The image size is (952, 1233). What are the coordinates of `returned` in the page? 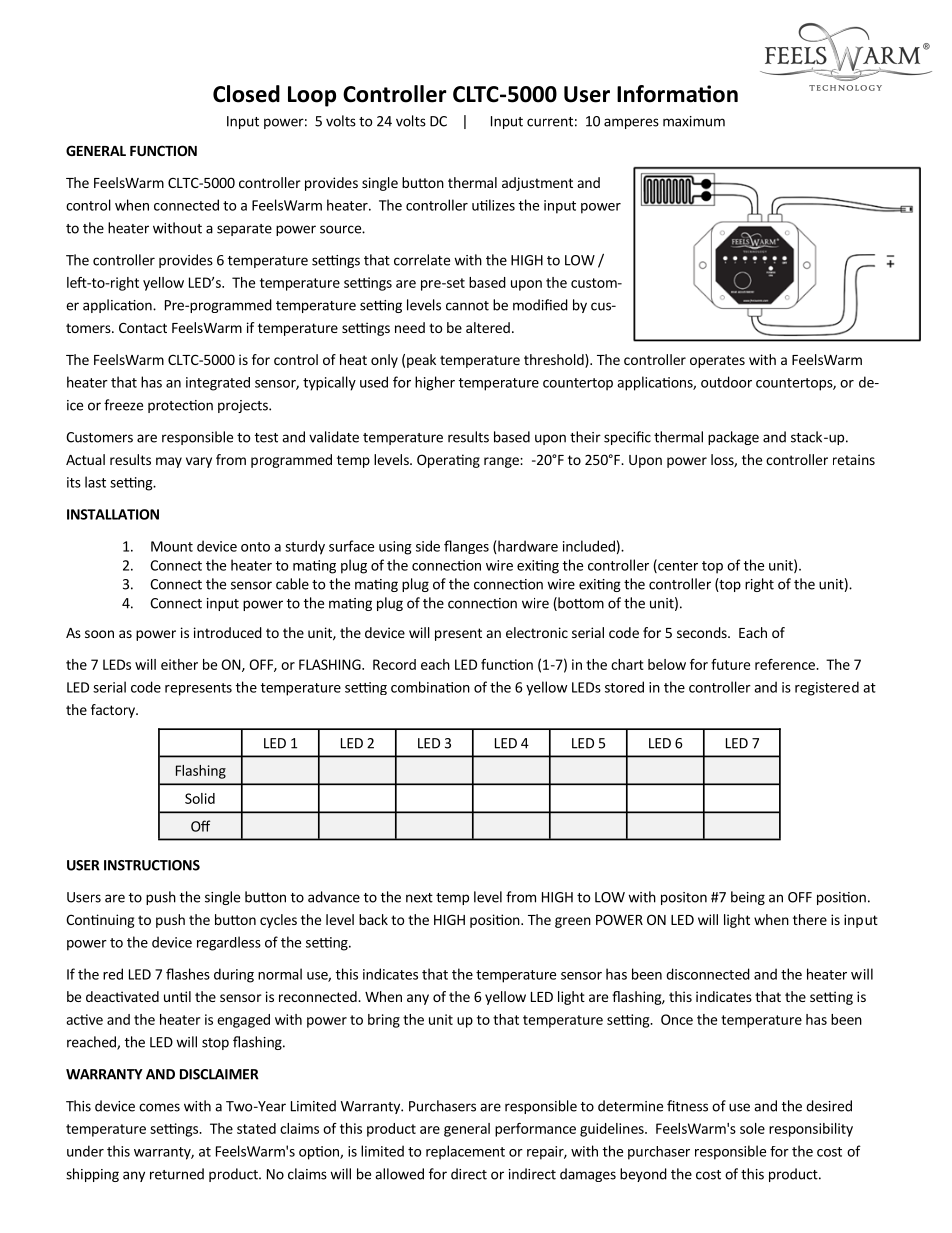 It's located at (177, 1174).
